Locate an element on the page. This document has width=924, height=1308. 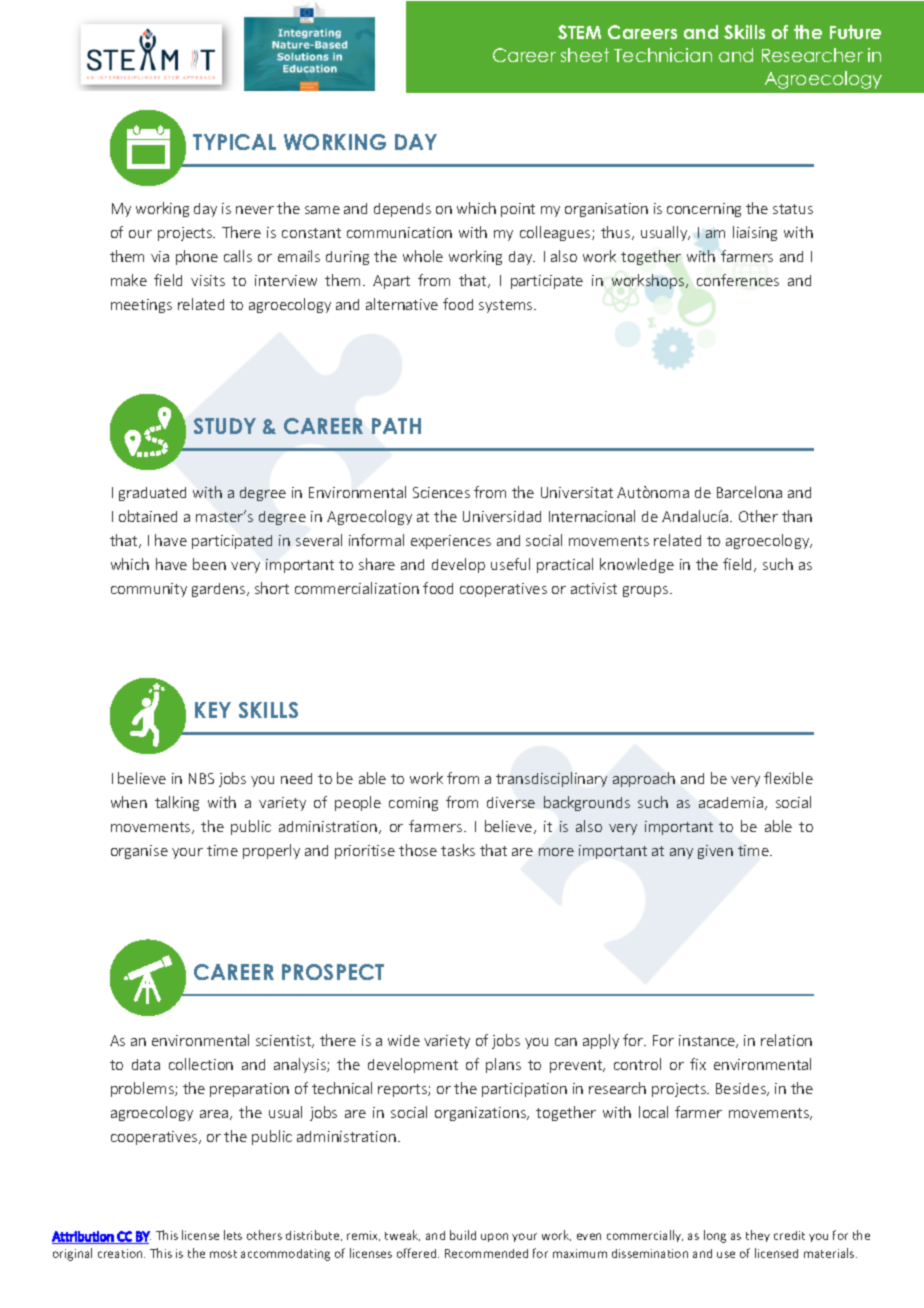
organise is located at coordinates (139, 852).
